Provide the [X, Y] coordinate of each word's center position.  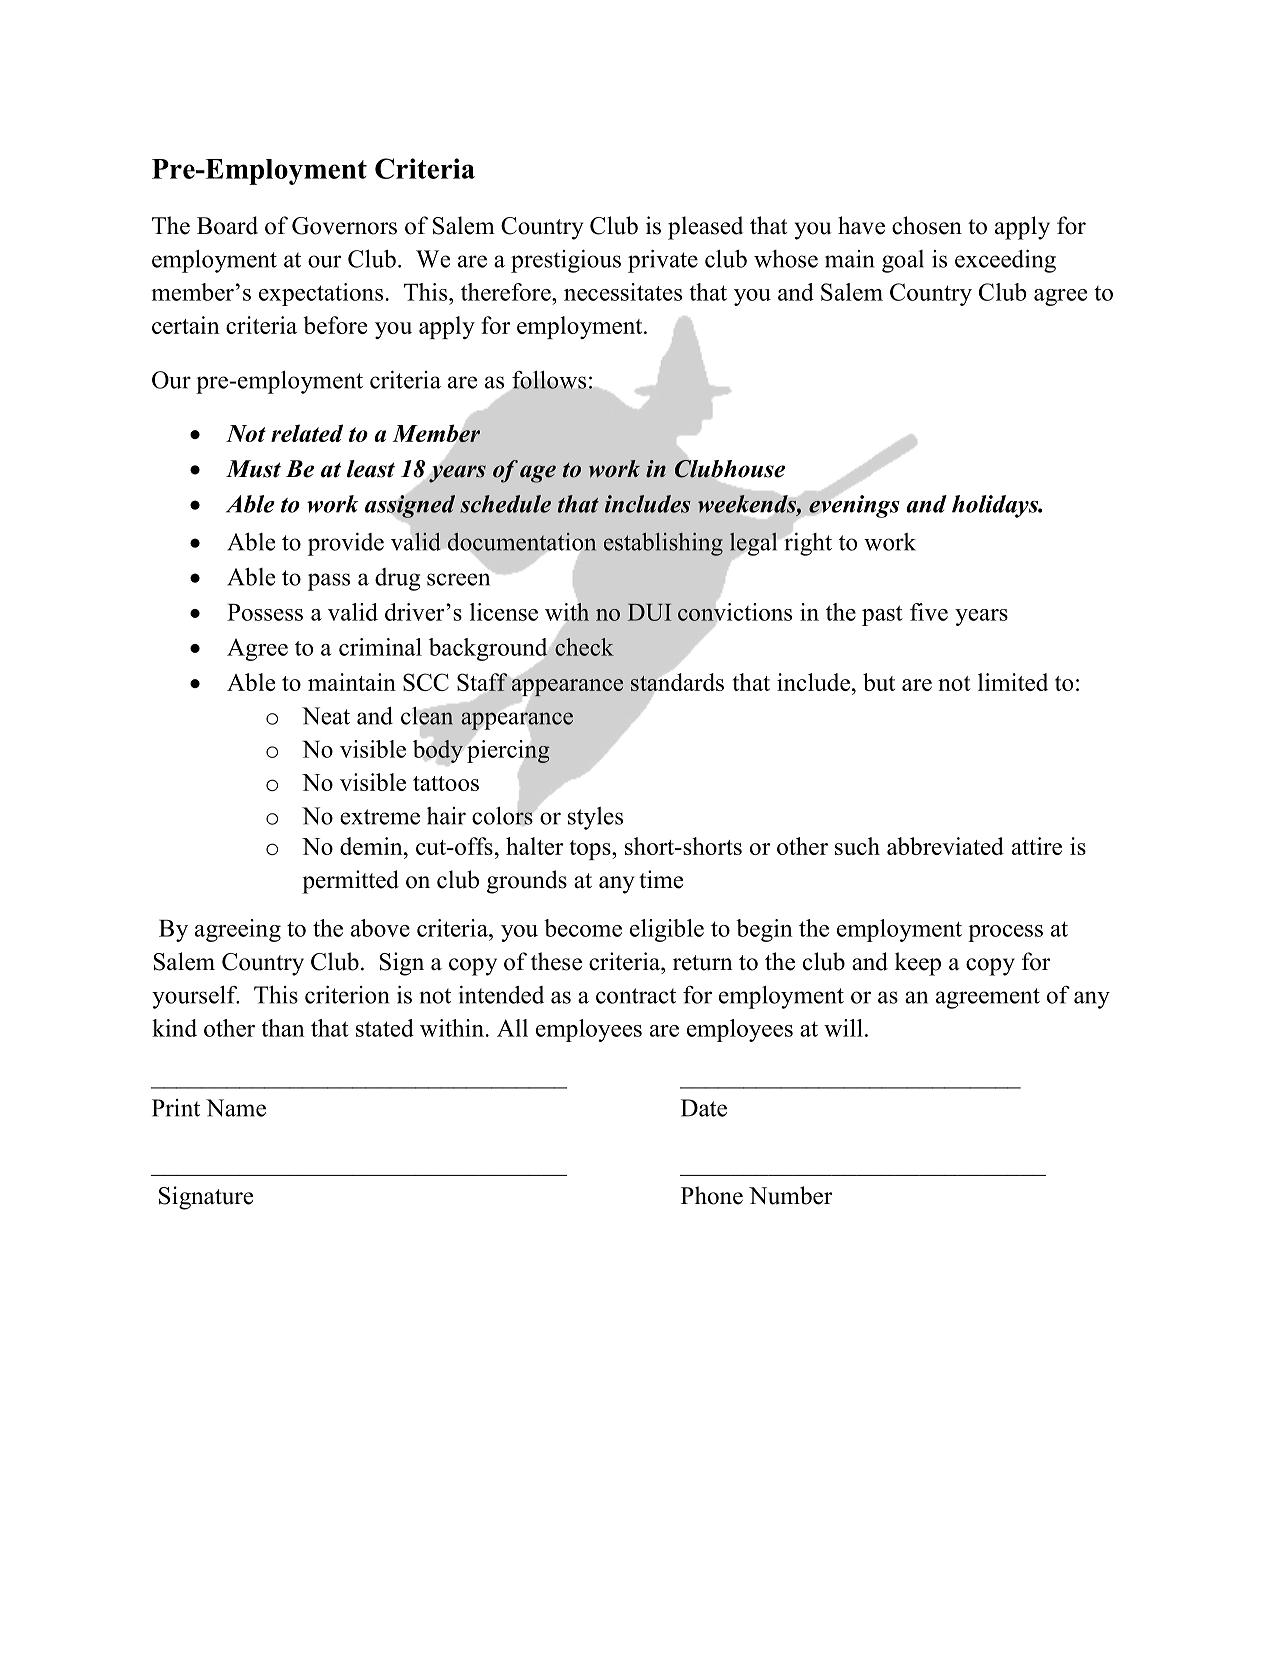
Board [227, 225]
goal [903, 261]
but [879, 682]
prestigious [566, 261]
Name [236, 1108]
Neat [326, 716]
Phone [712, 1195]
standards [677, 682]
